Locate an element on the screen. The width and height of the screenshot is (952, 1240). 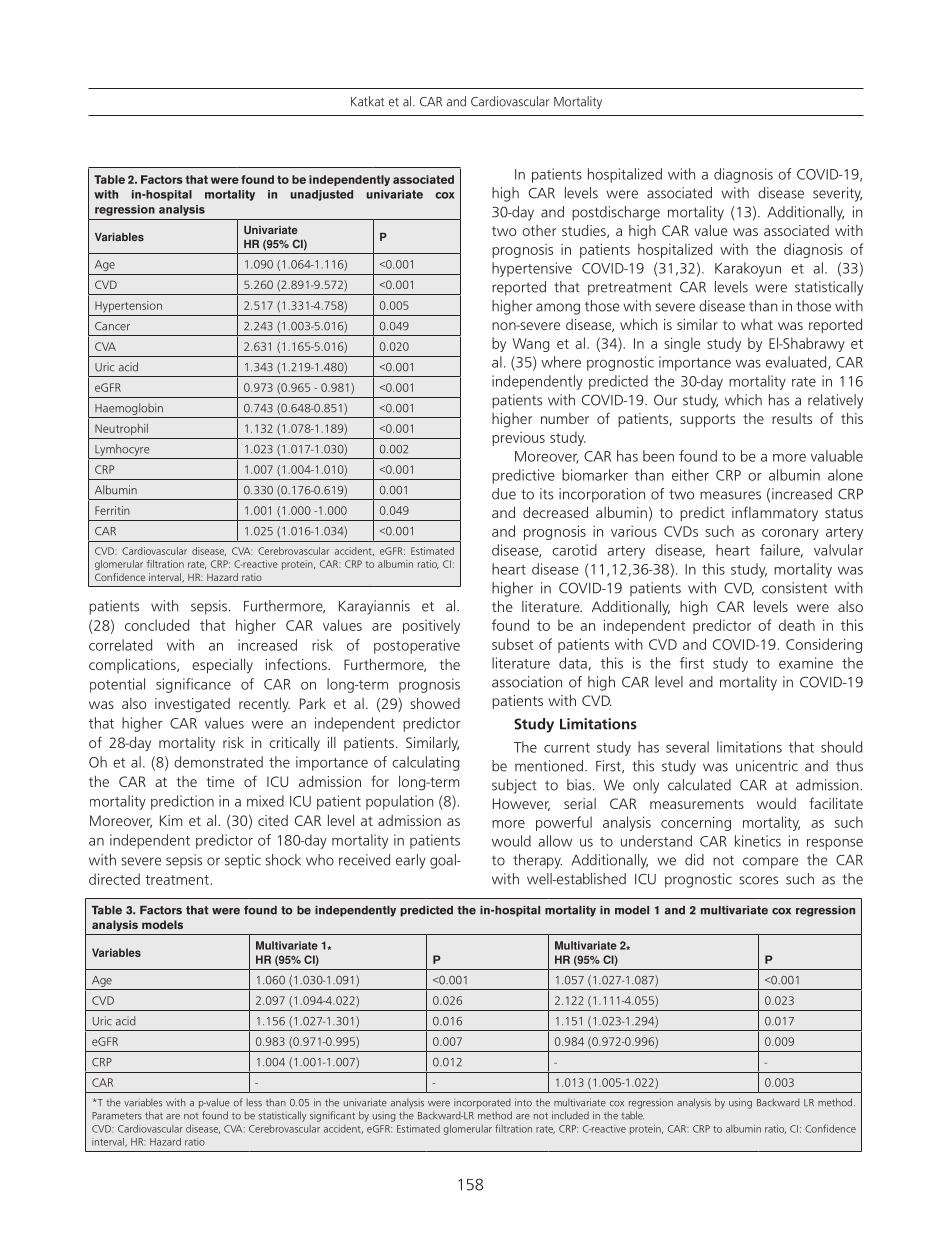
other is located at coordinates (539, 230).
